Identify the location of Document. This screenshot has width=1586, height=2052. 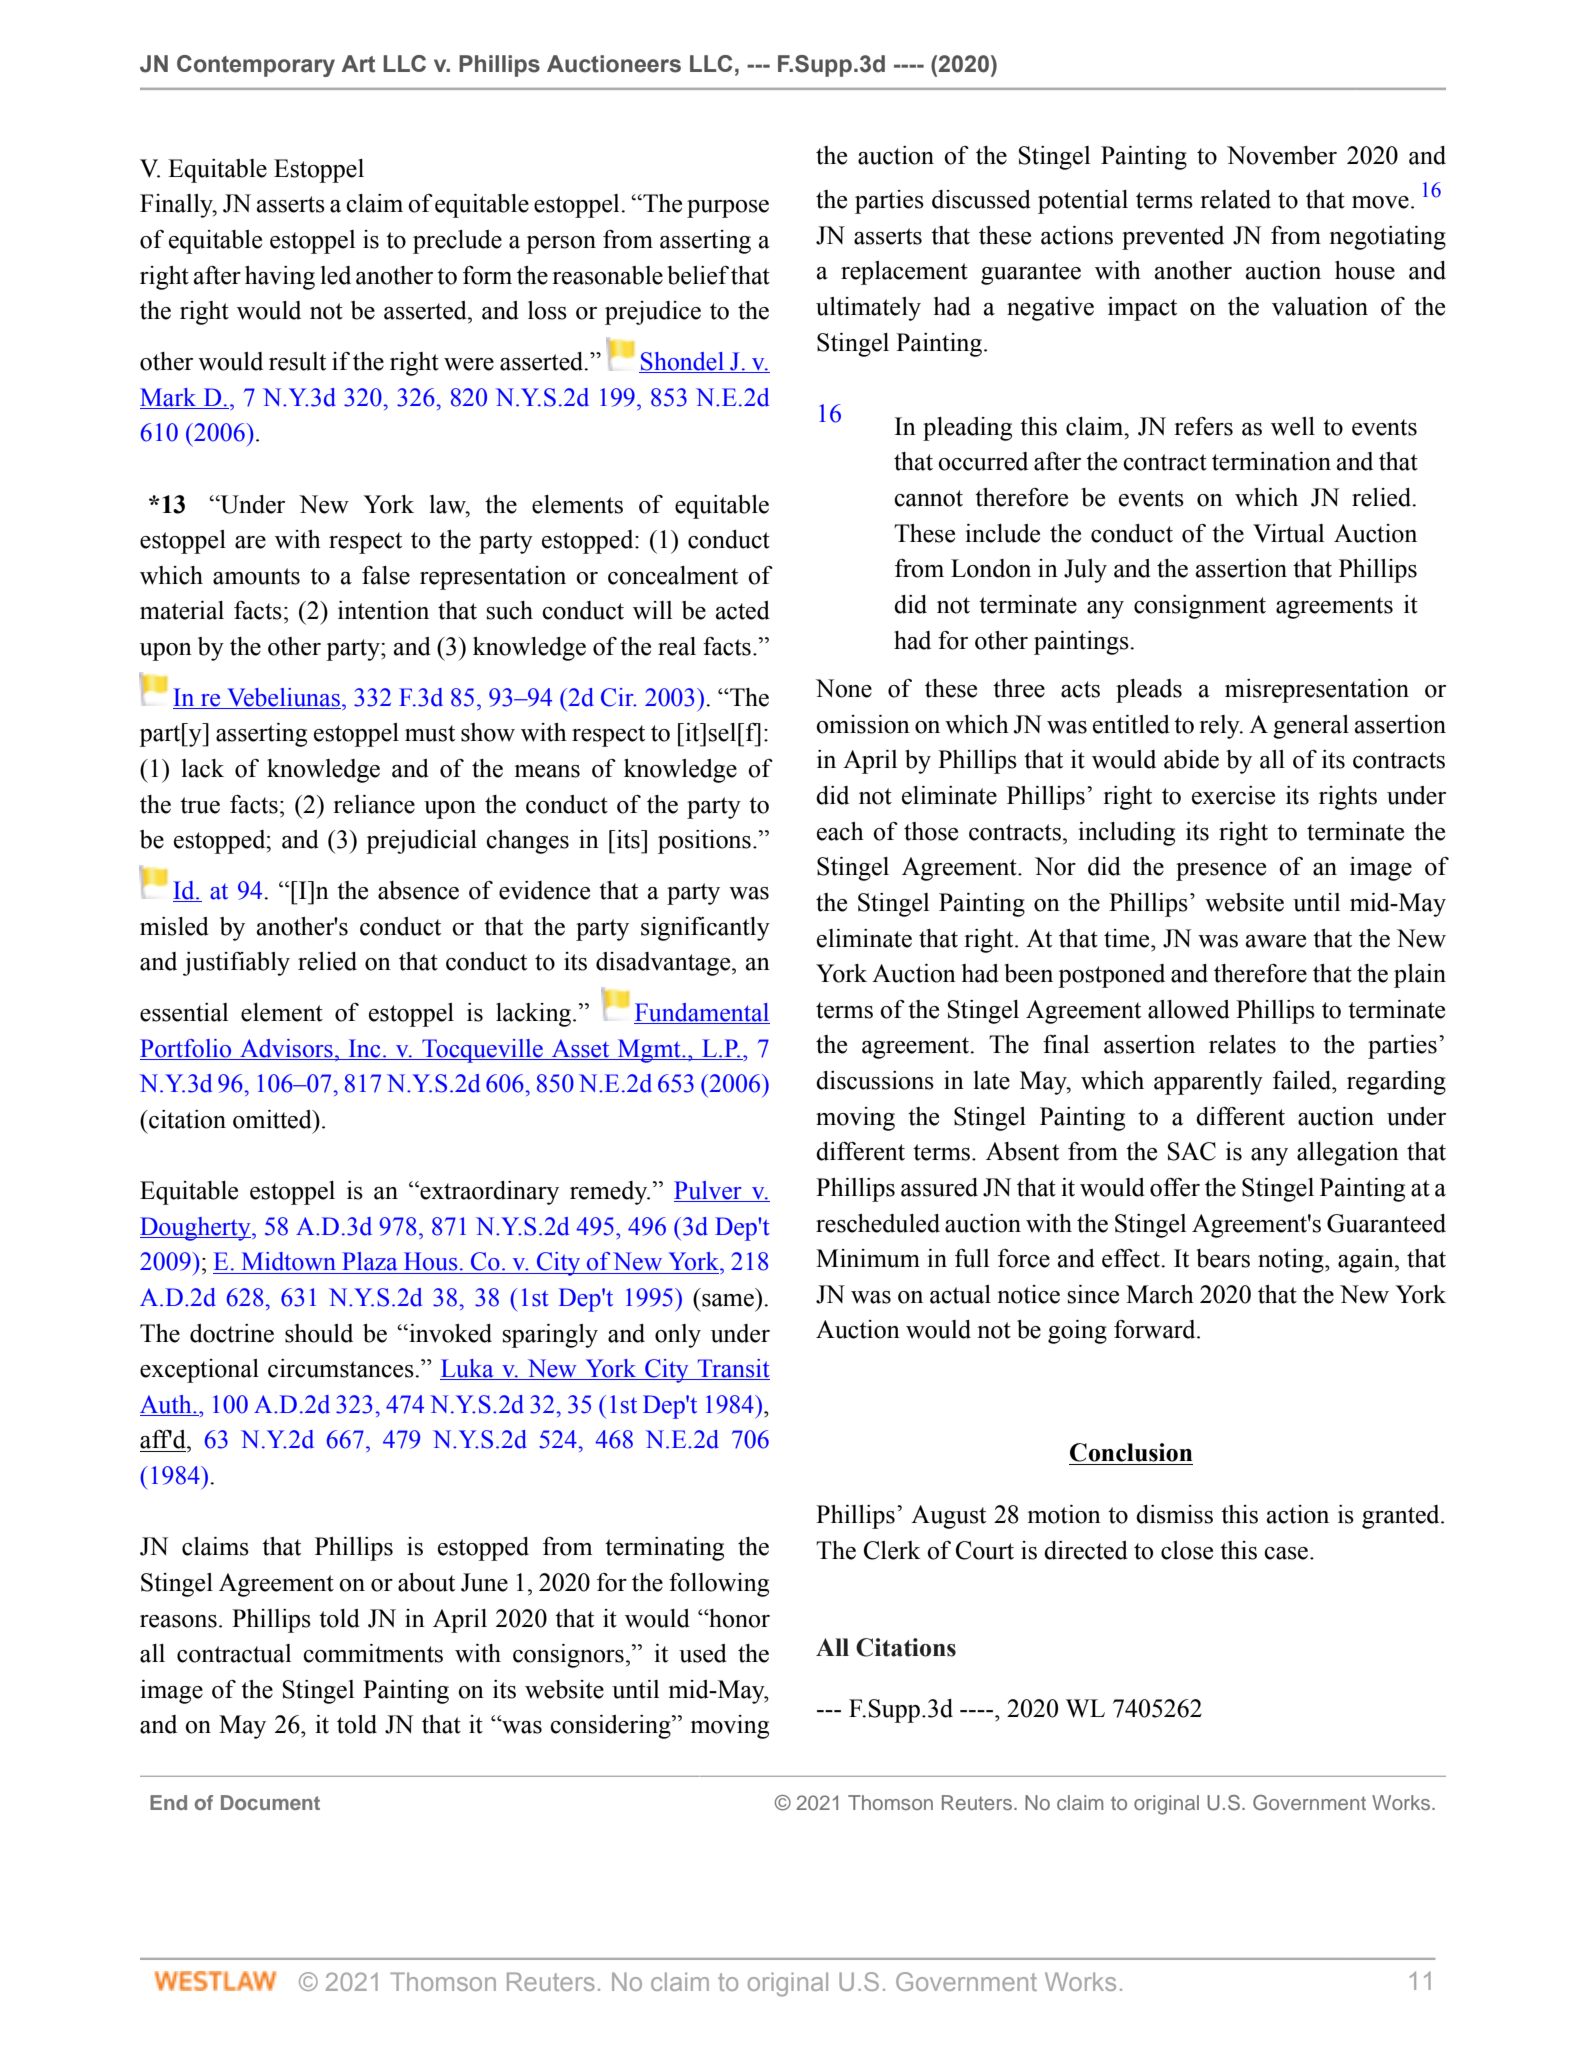
(270, 1802).
